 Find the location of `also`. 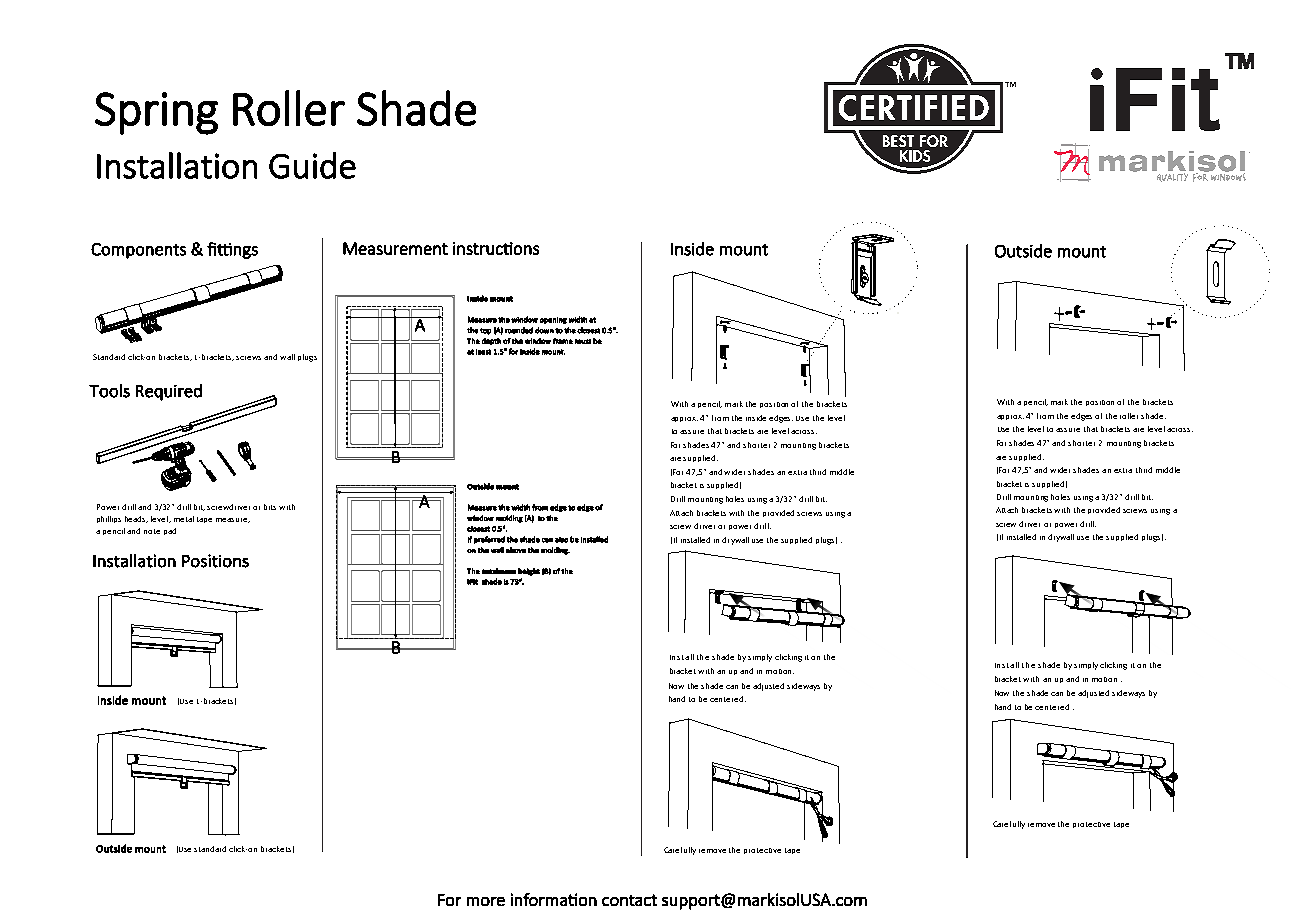

also is located at coordinates (561, 540).
